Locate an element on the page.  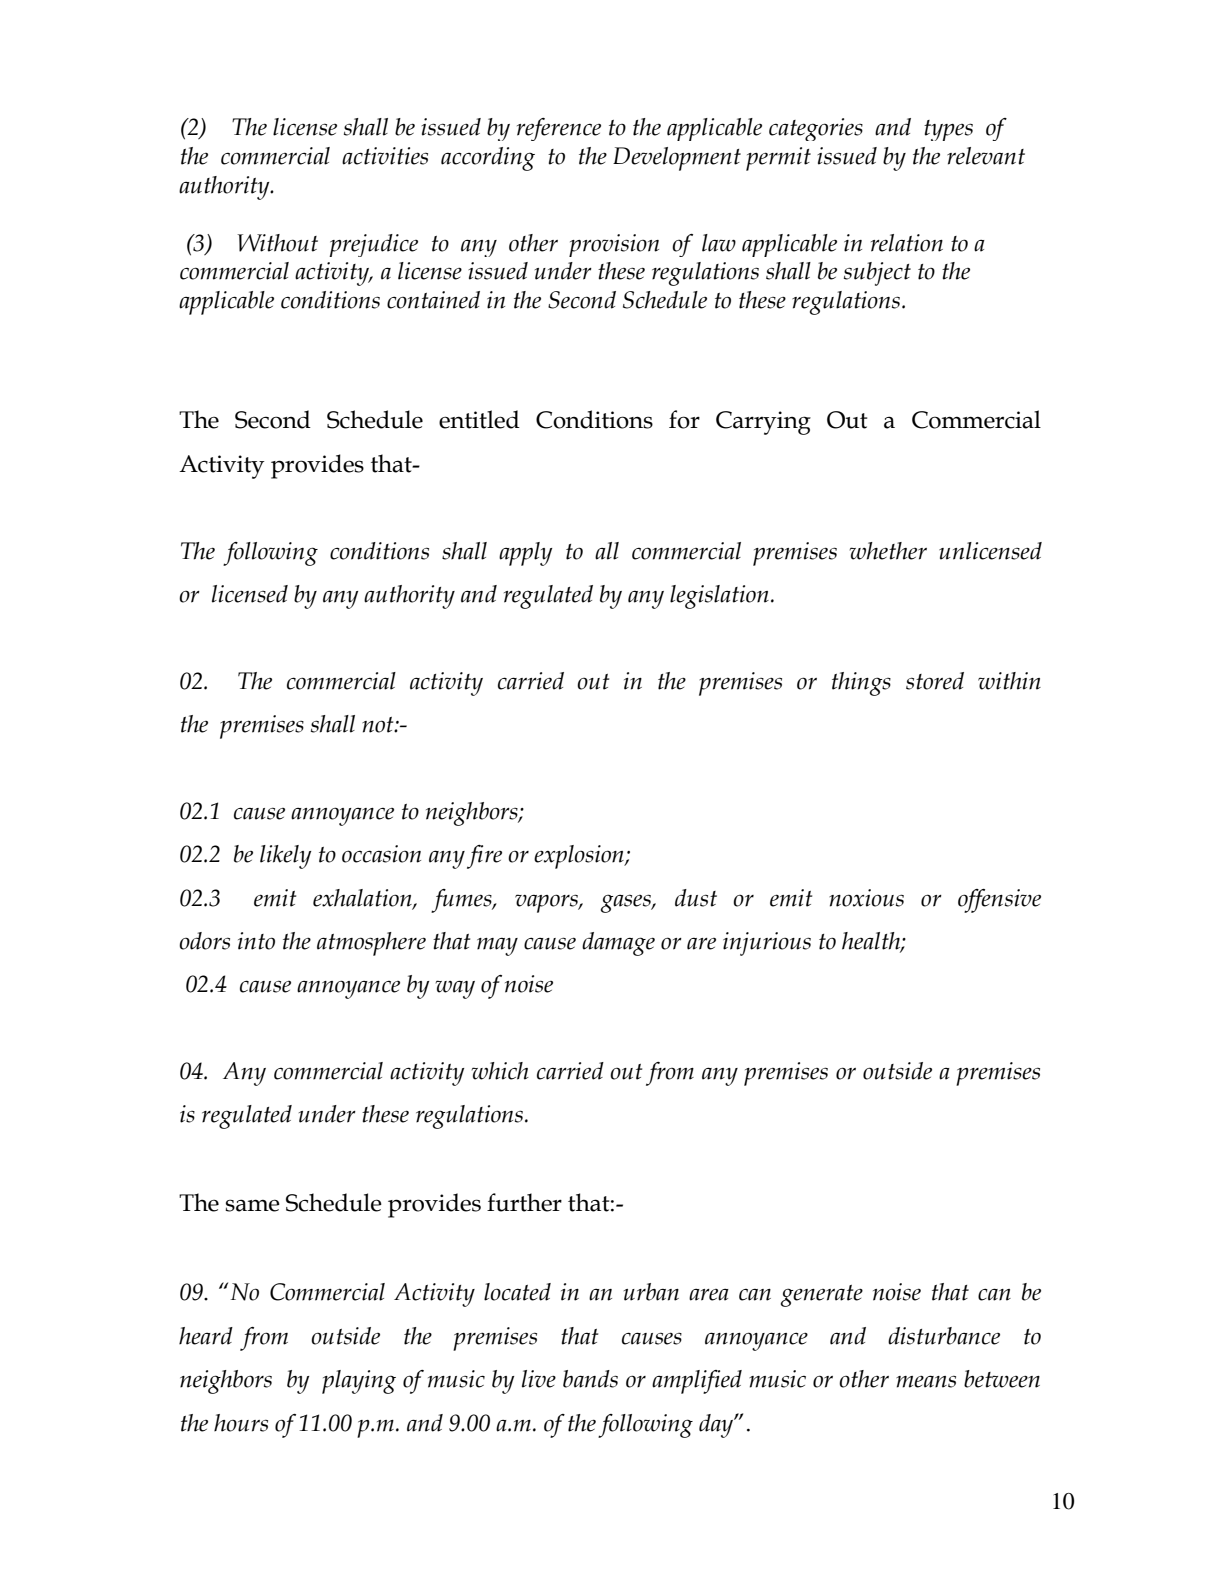
legislation is located at coordinates (719, 597).
